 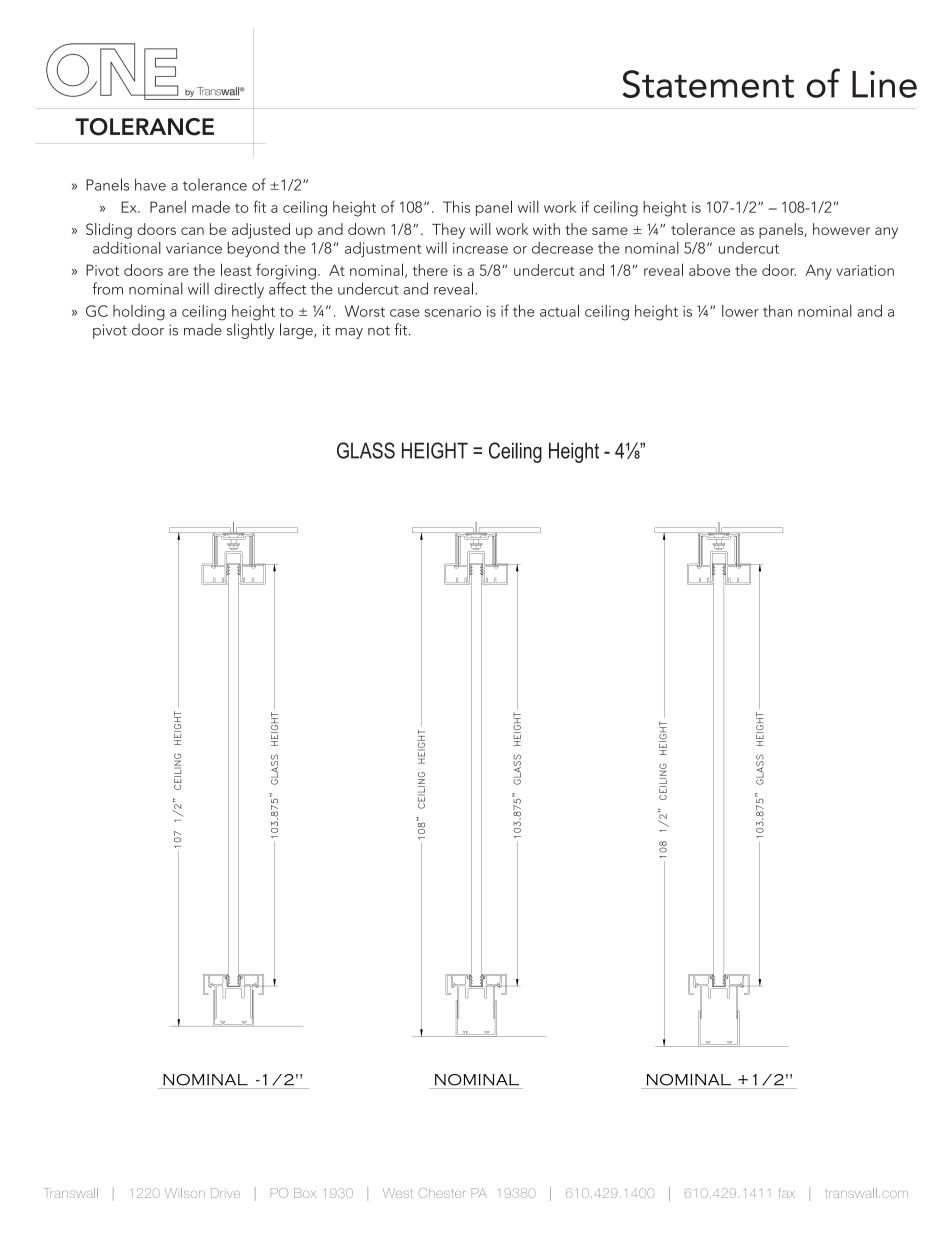 What do you see at coordinates (456, 207) in the screenshot?
I see `This` at bounding box center [456, 207].
